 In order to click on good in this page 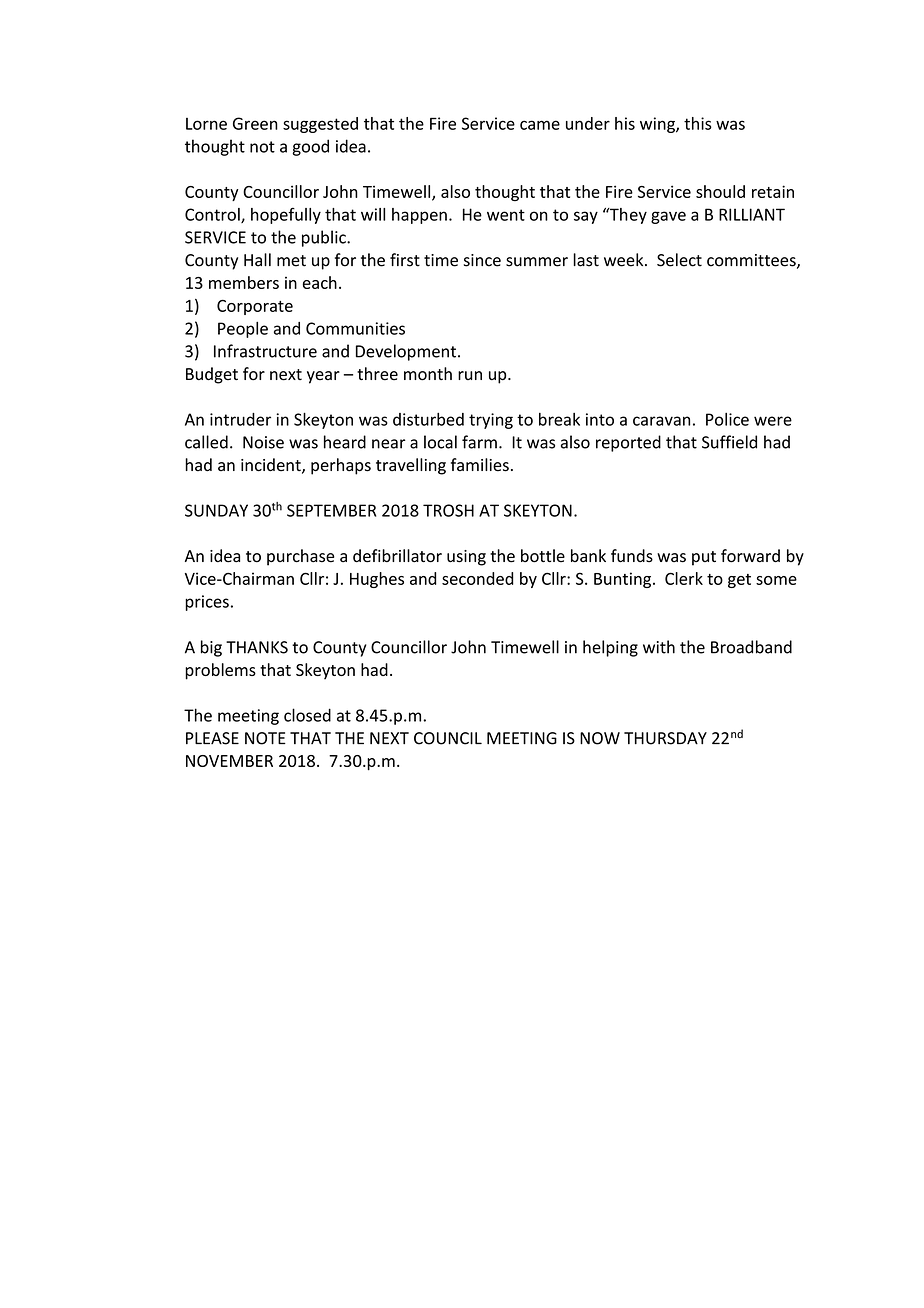, I will do `click(310, 147)`.
